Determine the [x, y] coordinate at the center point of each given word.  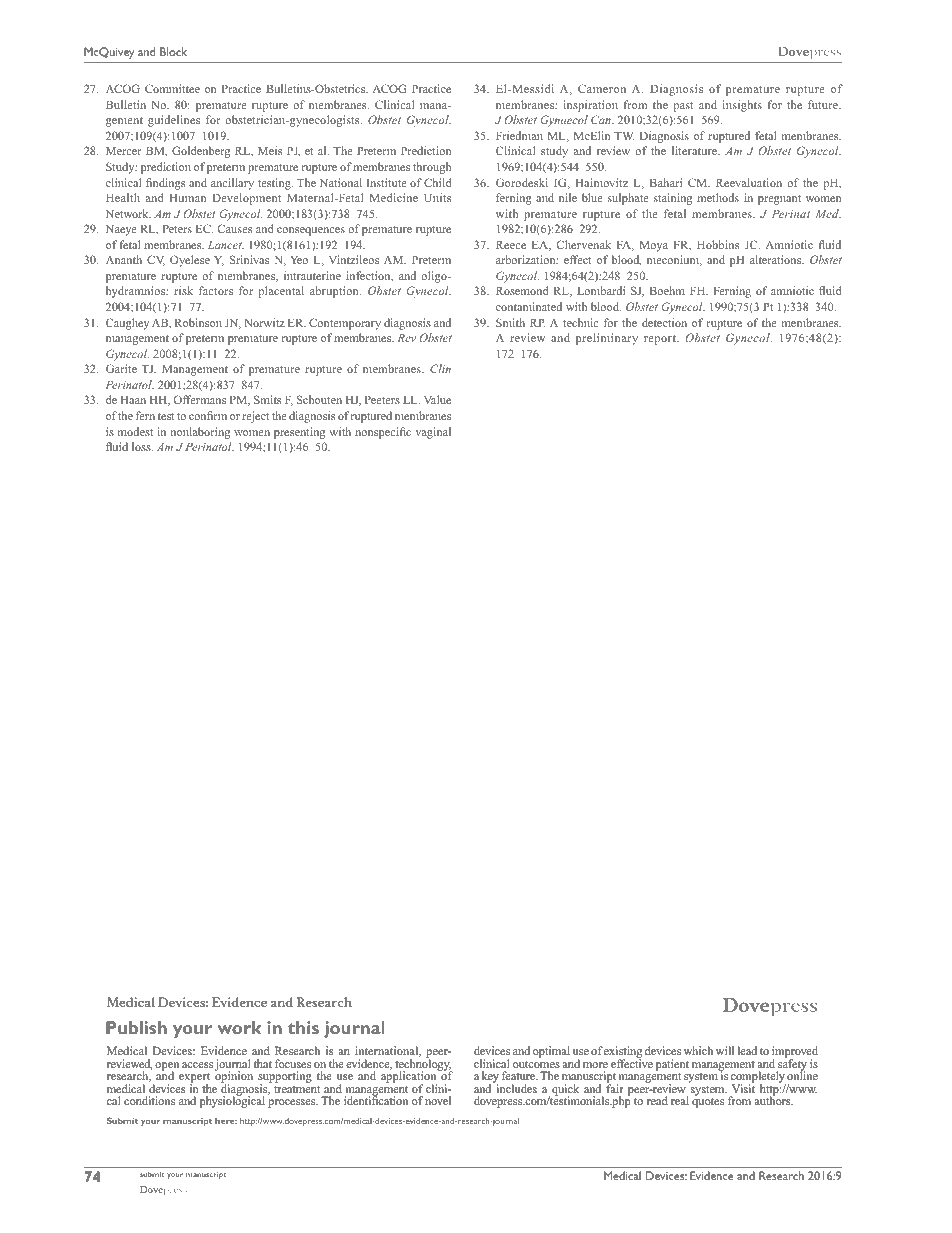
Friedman [519, 135]
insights [742, 106]
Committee [172, 88]
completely [758, 1078]
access [197, 1065]
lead [747, 1050]
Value [437, 399]
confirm [208, 415]
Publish [136, 1027]
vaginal [433, 433]
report [661, 340]
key [490, 1078]
